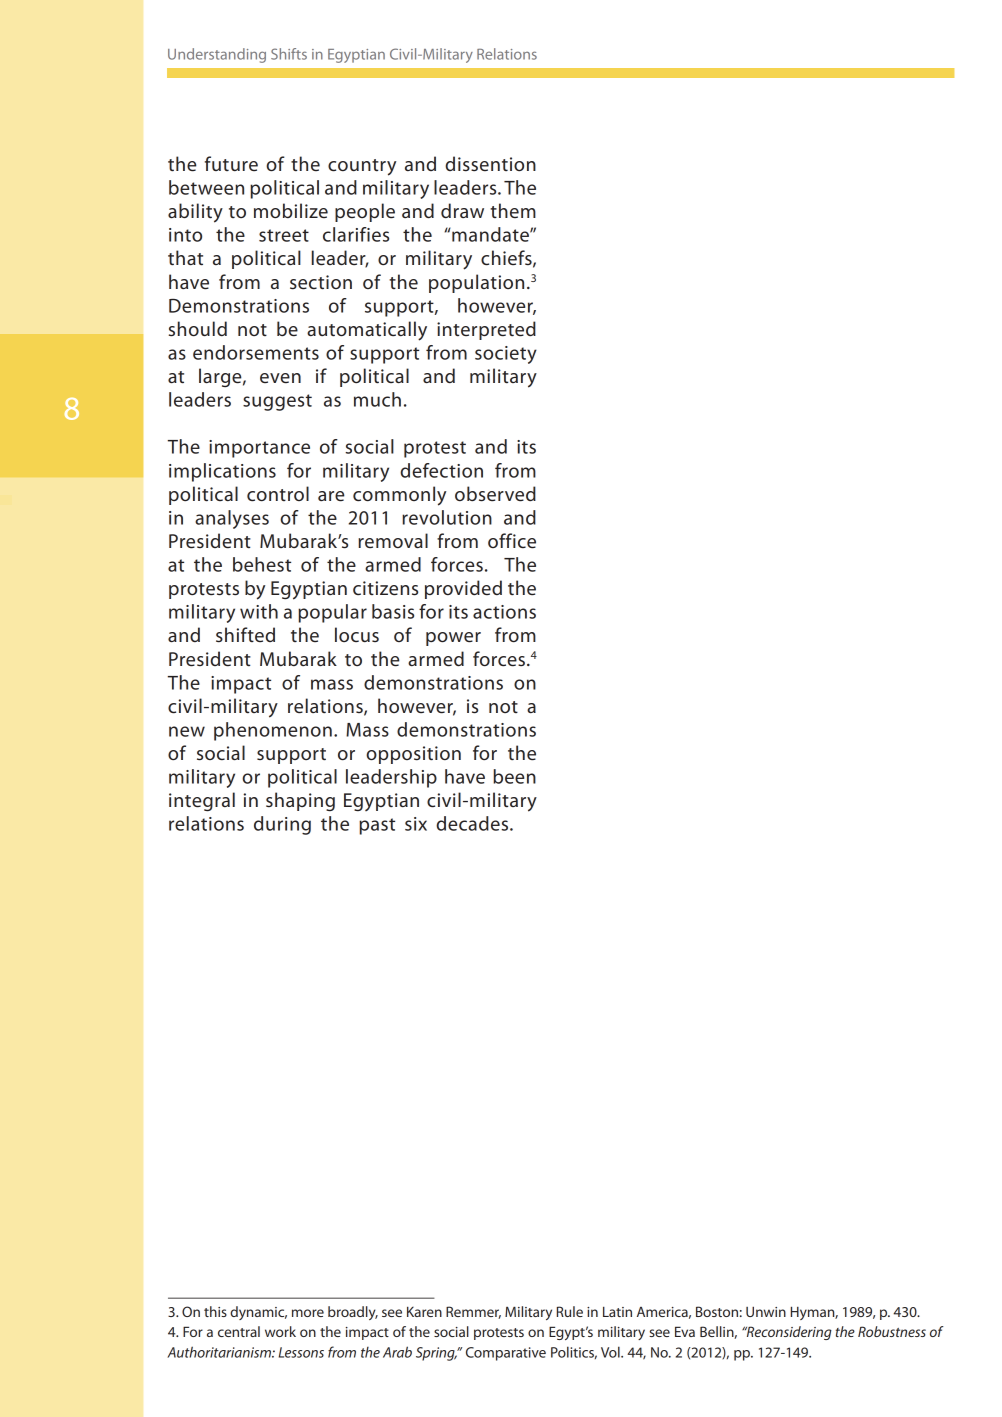  Describe the element at coordinates (513, 210) in the screenshot. I see `them` at that location.
